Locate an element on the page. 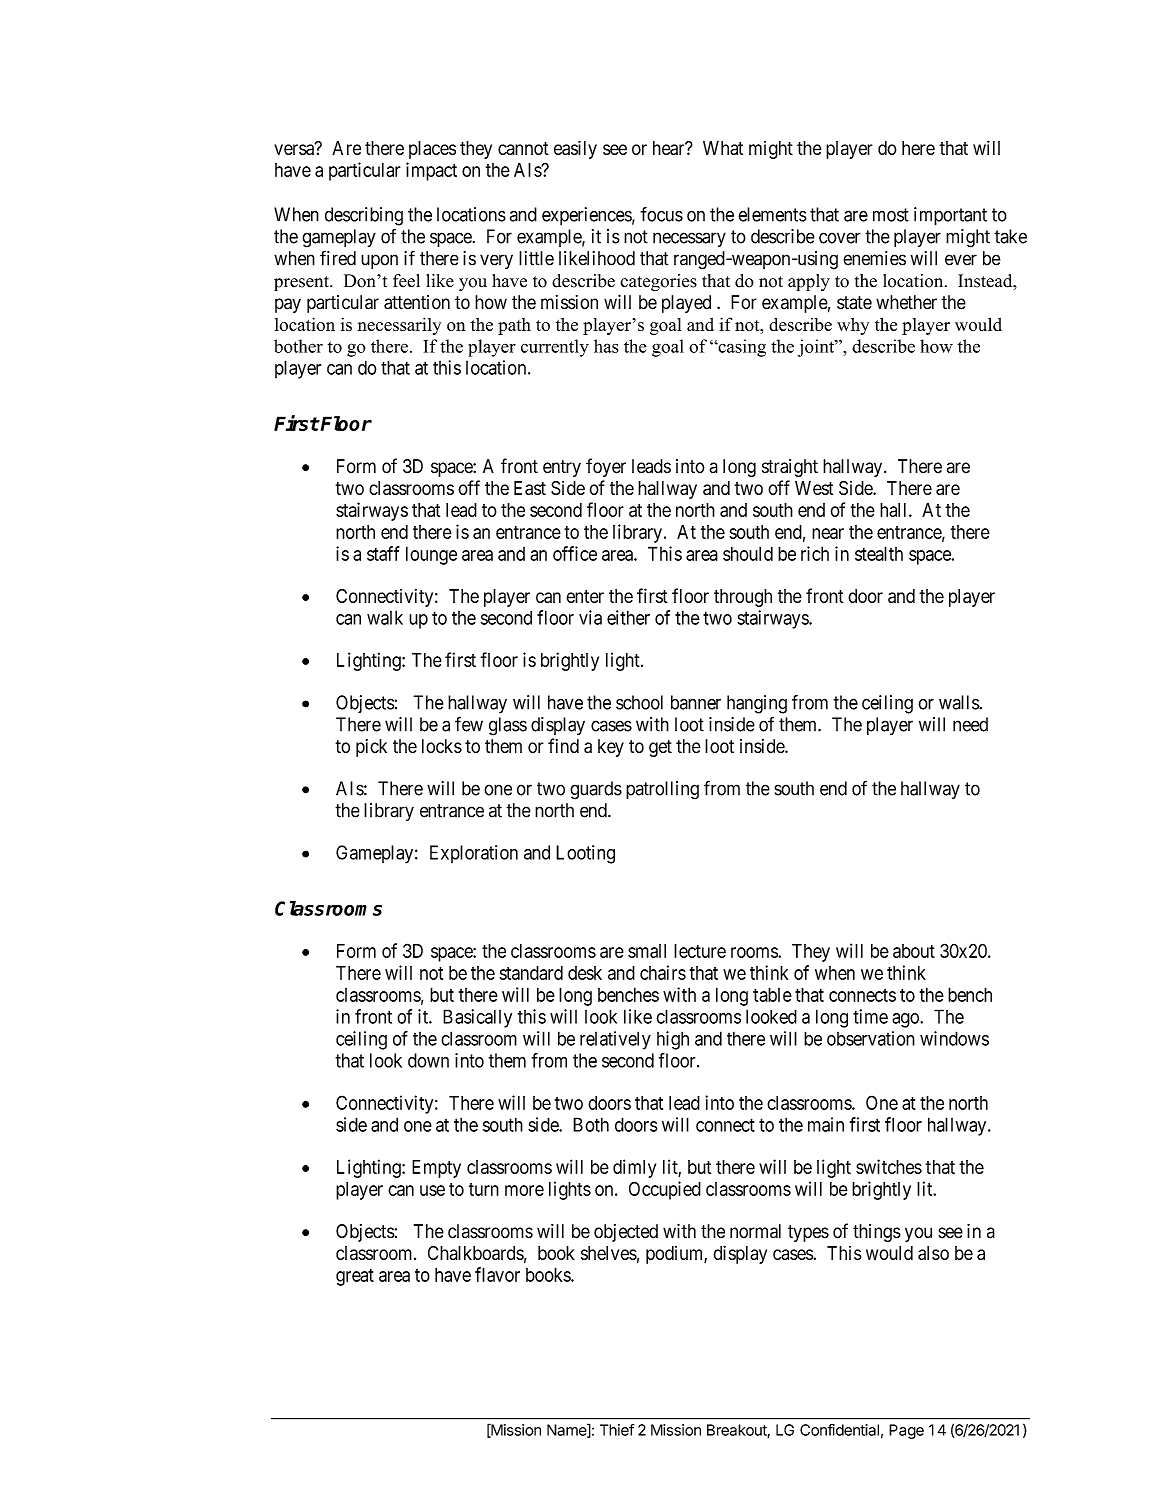 The height and width of the image is (1507, 1164). stealth is located at coordinates (879, 553).
